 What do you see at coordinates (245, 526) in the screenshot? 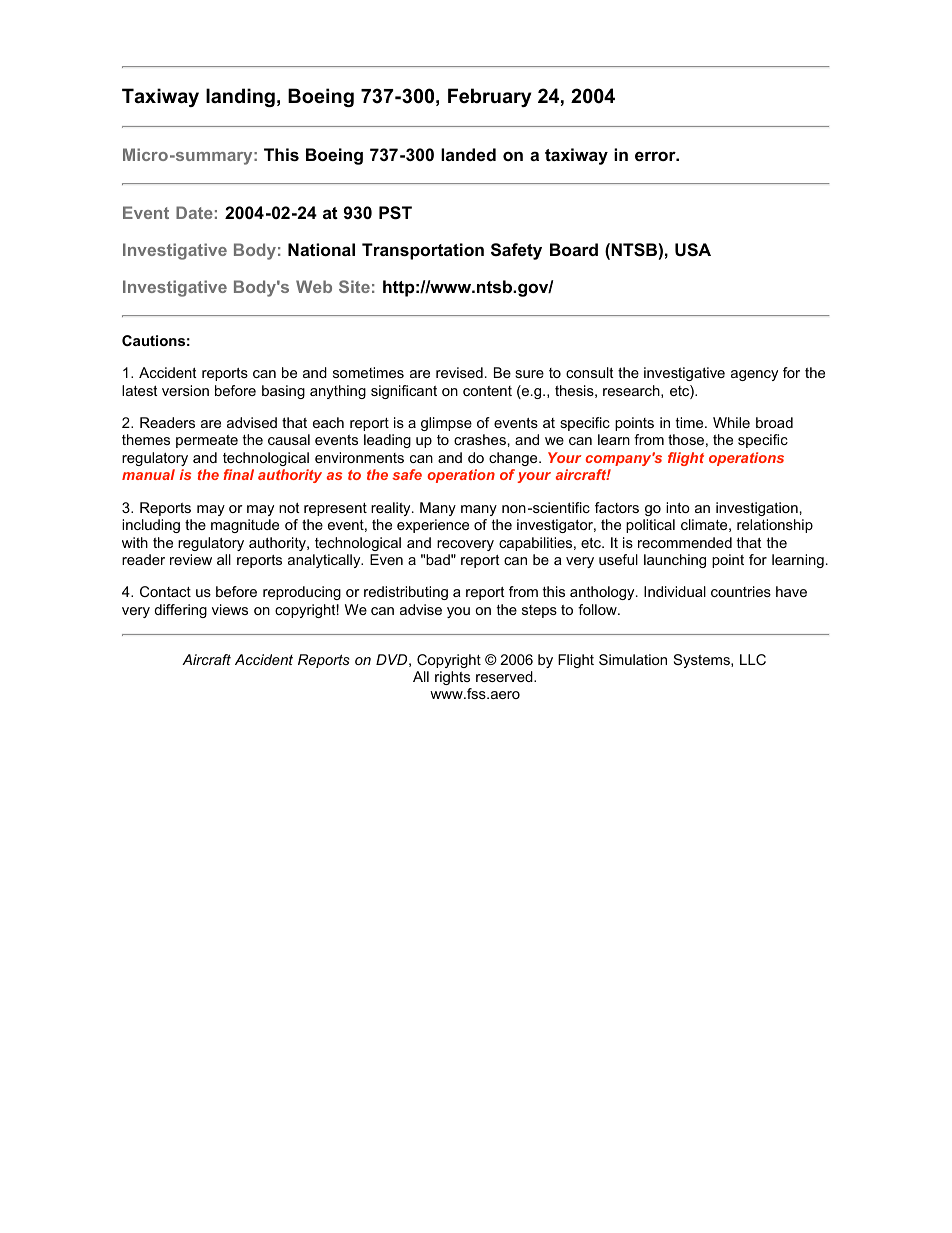
I see `magnitude` at bounding box center [245, 526].
